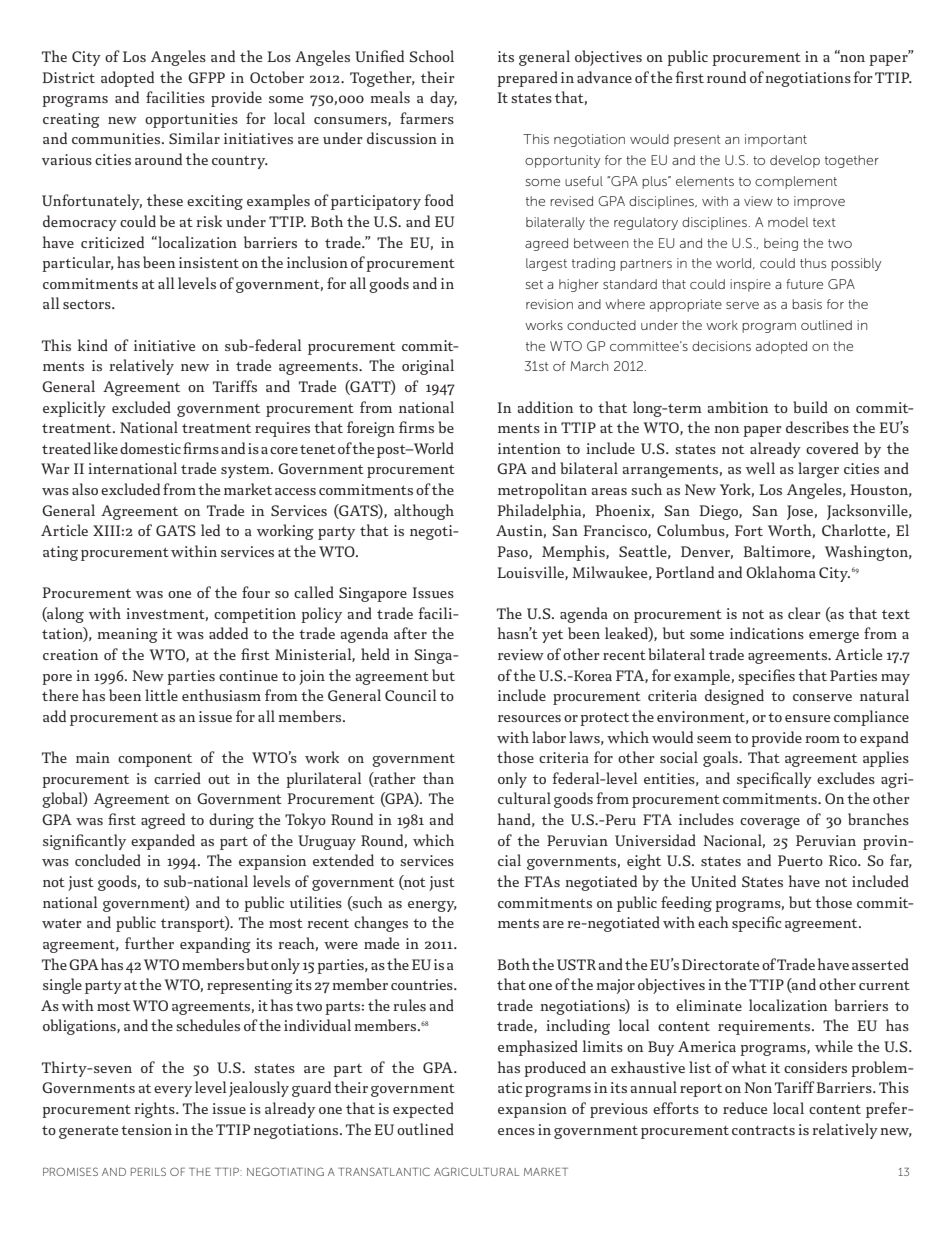 The image size is (952, 1233). What do you see at coordinates (108, 860) in the page?
I see `concluded` at bounding box center [108, 860].
